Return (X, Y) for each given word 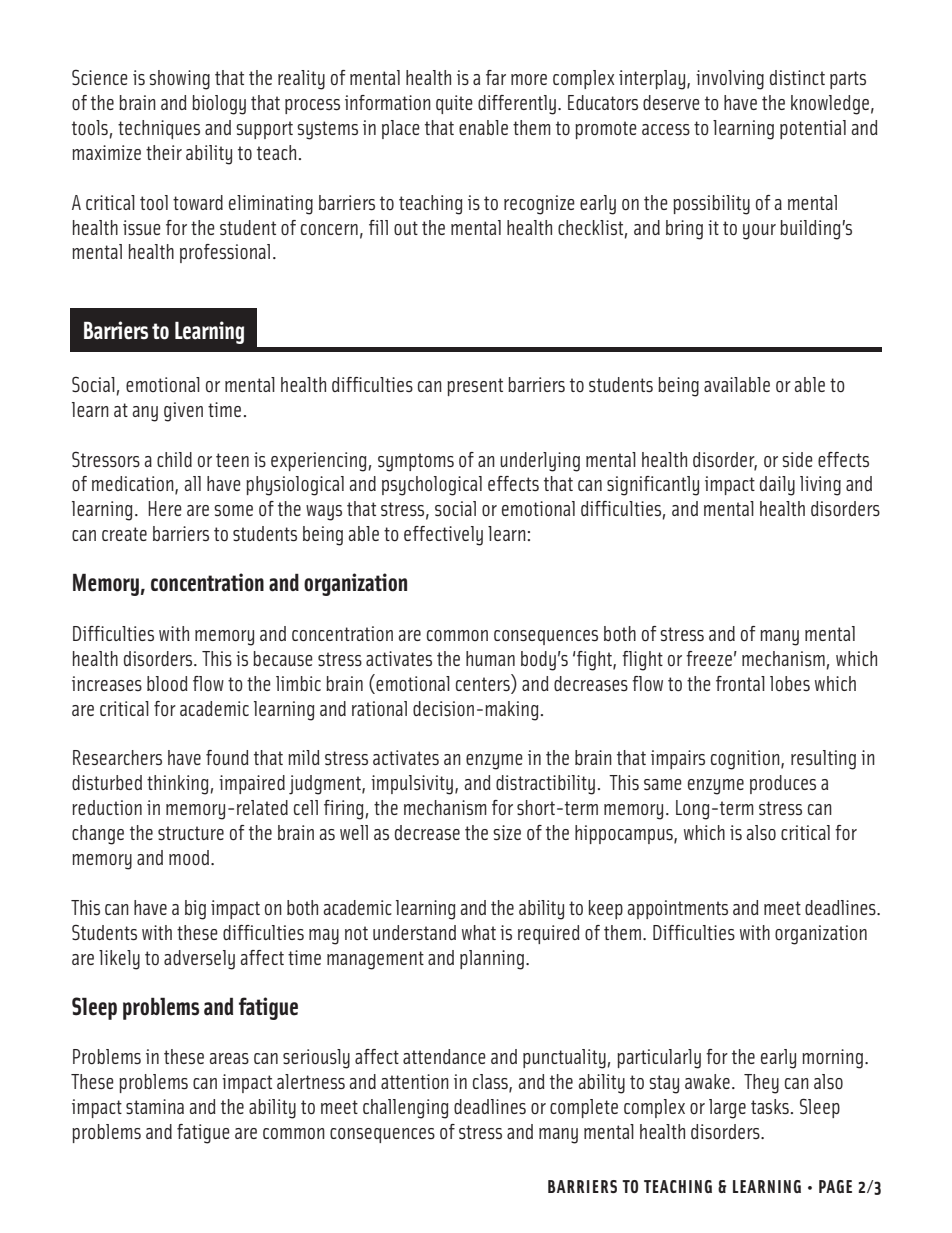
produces (783, 784)
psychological (432, 486)
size (507, 833)
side (797, 460)
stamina (155, 1106)
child (174, 459)
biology (219, 105)
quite (454, 104)
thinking (178, 785)
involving (730, 80)
